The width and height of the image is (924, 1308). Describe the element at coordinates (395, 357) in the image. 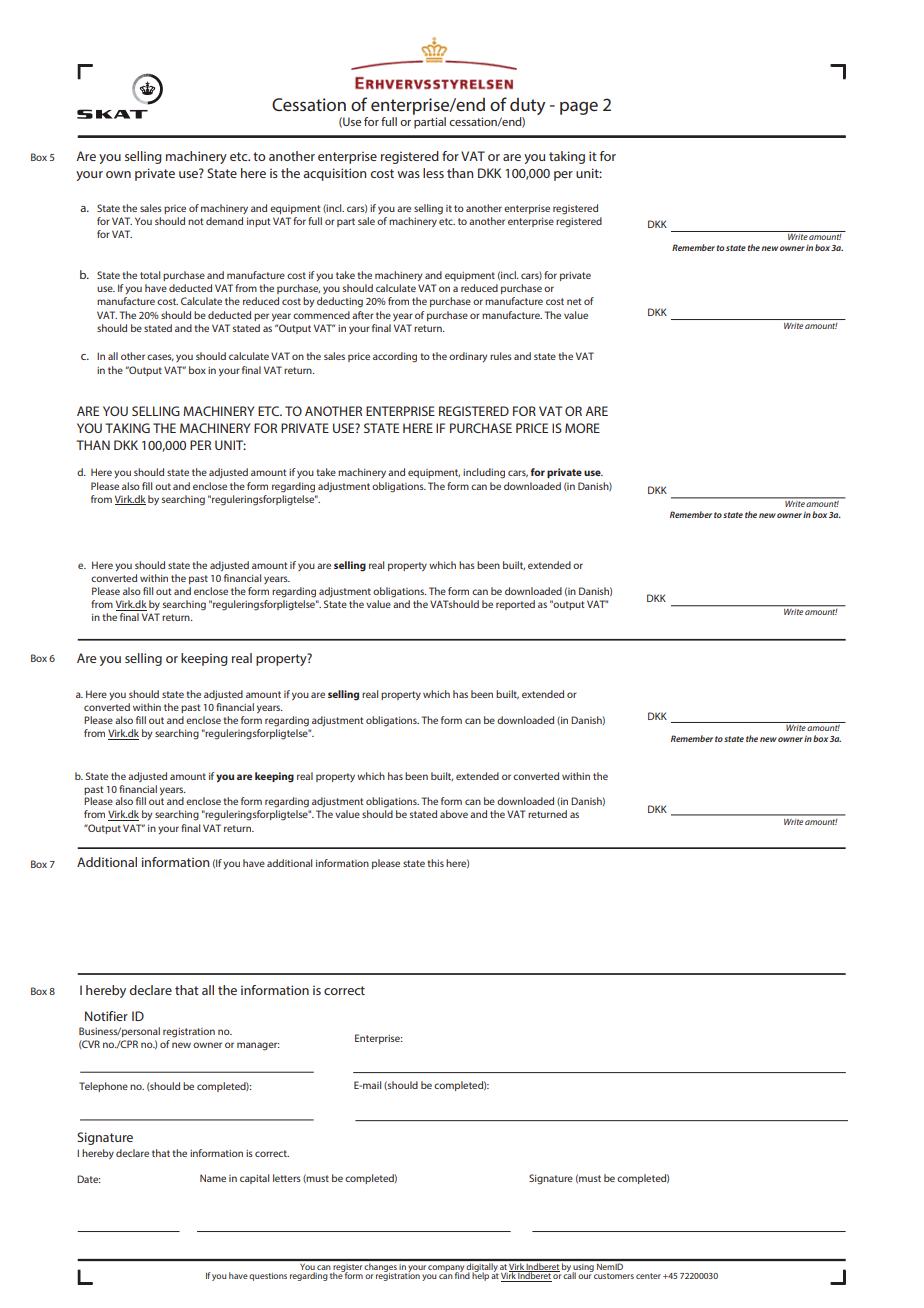

I see `according` at that location.
